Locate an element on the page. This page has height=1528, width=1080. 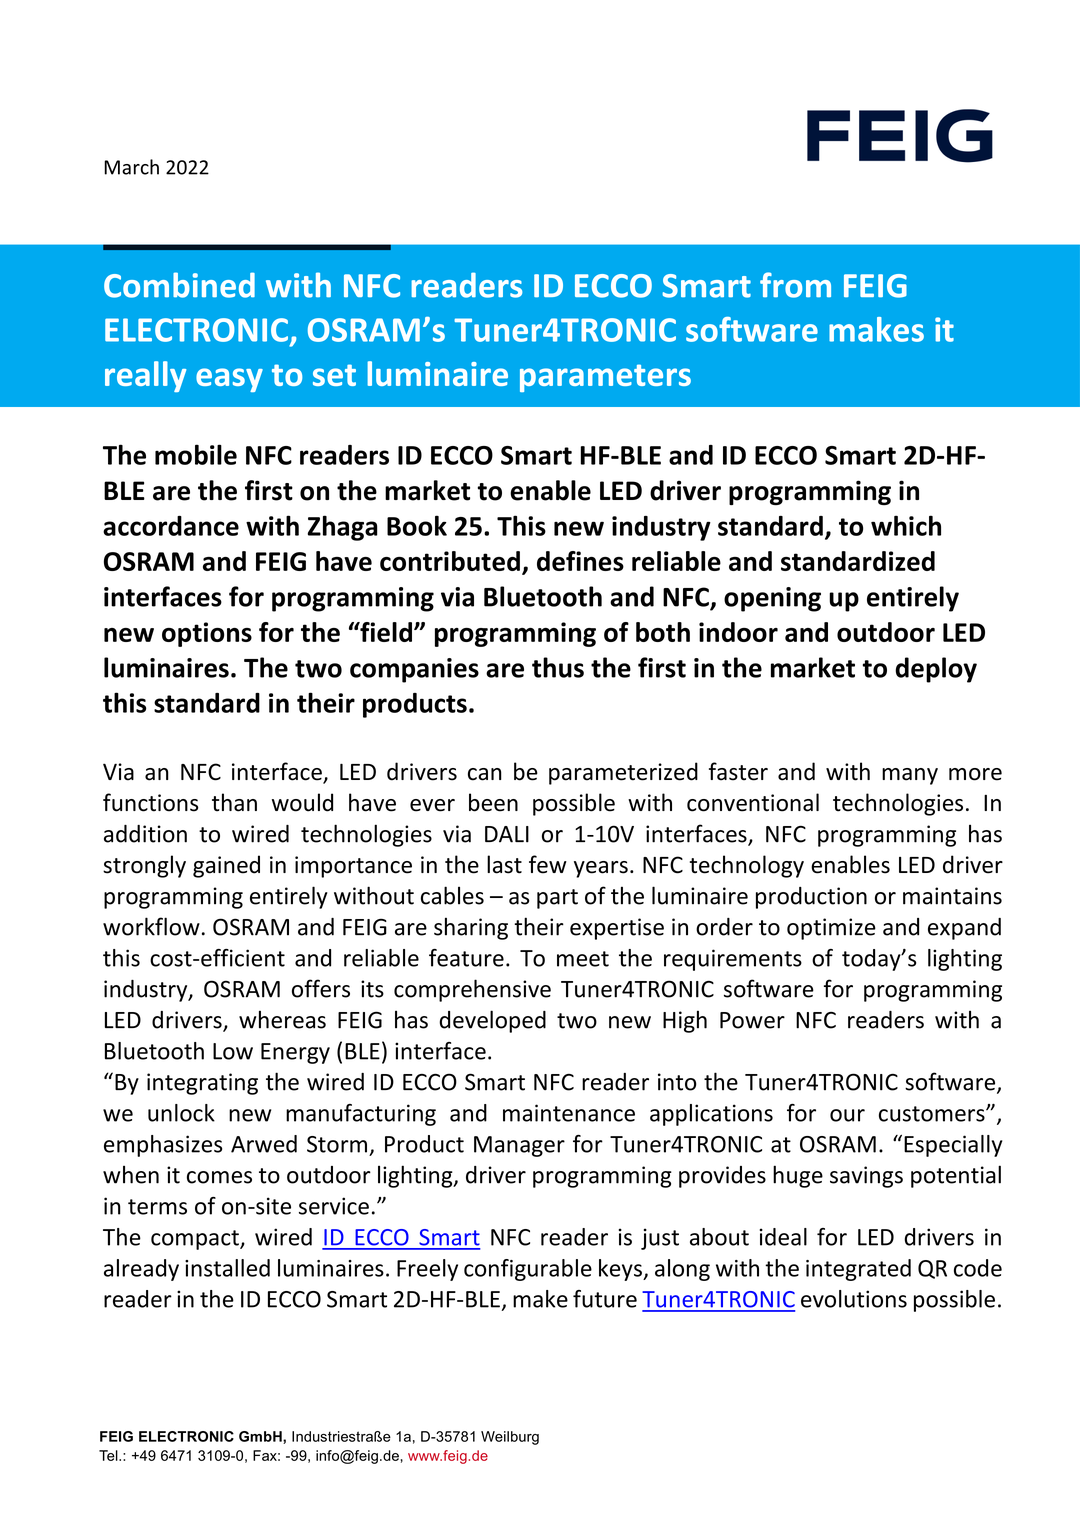
parameters is located at coordinates (605, 378).
